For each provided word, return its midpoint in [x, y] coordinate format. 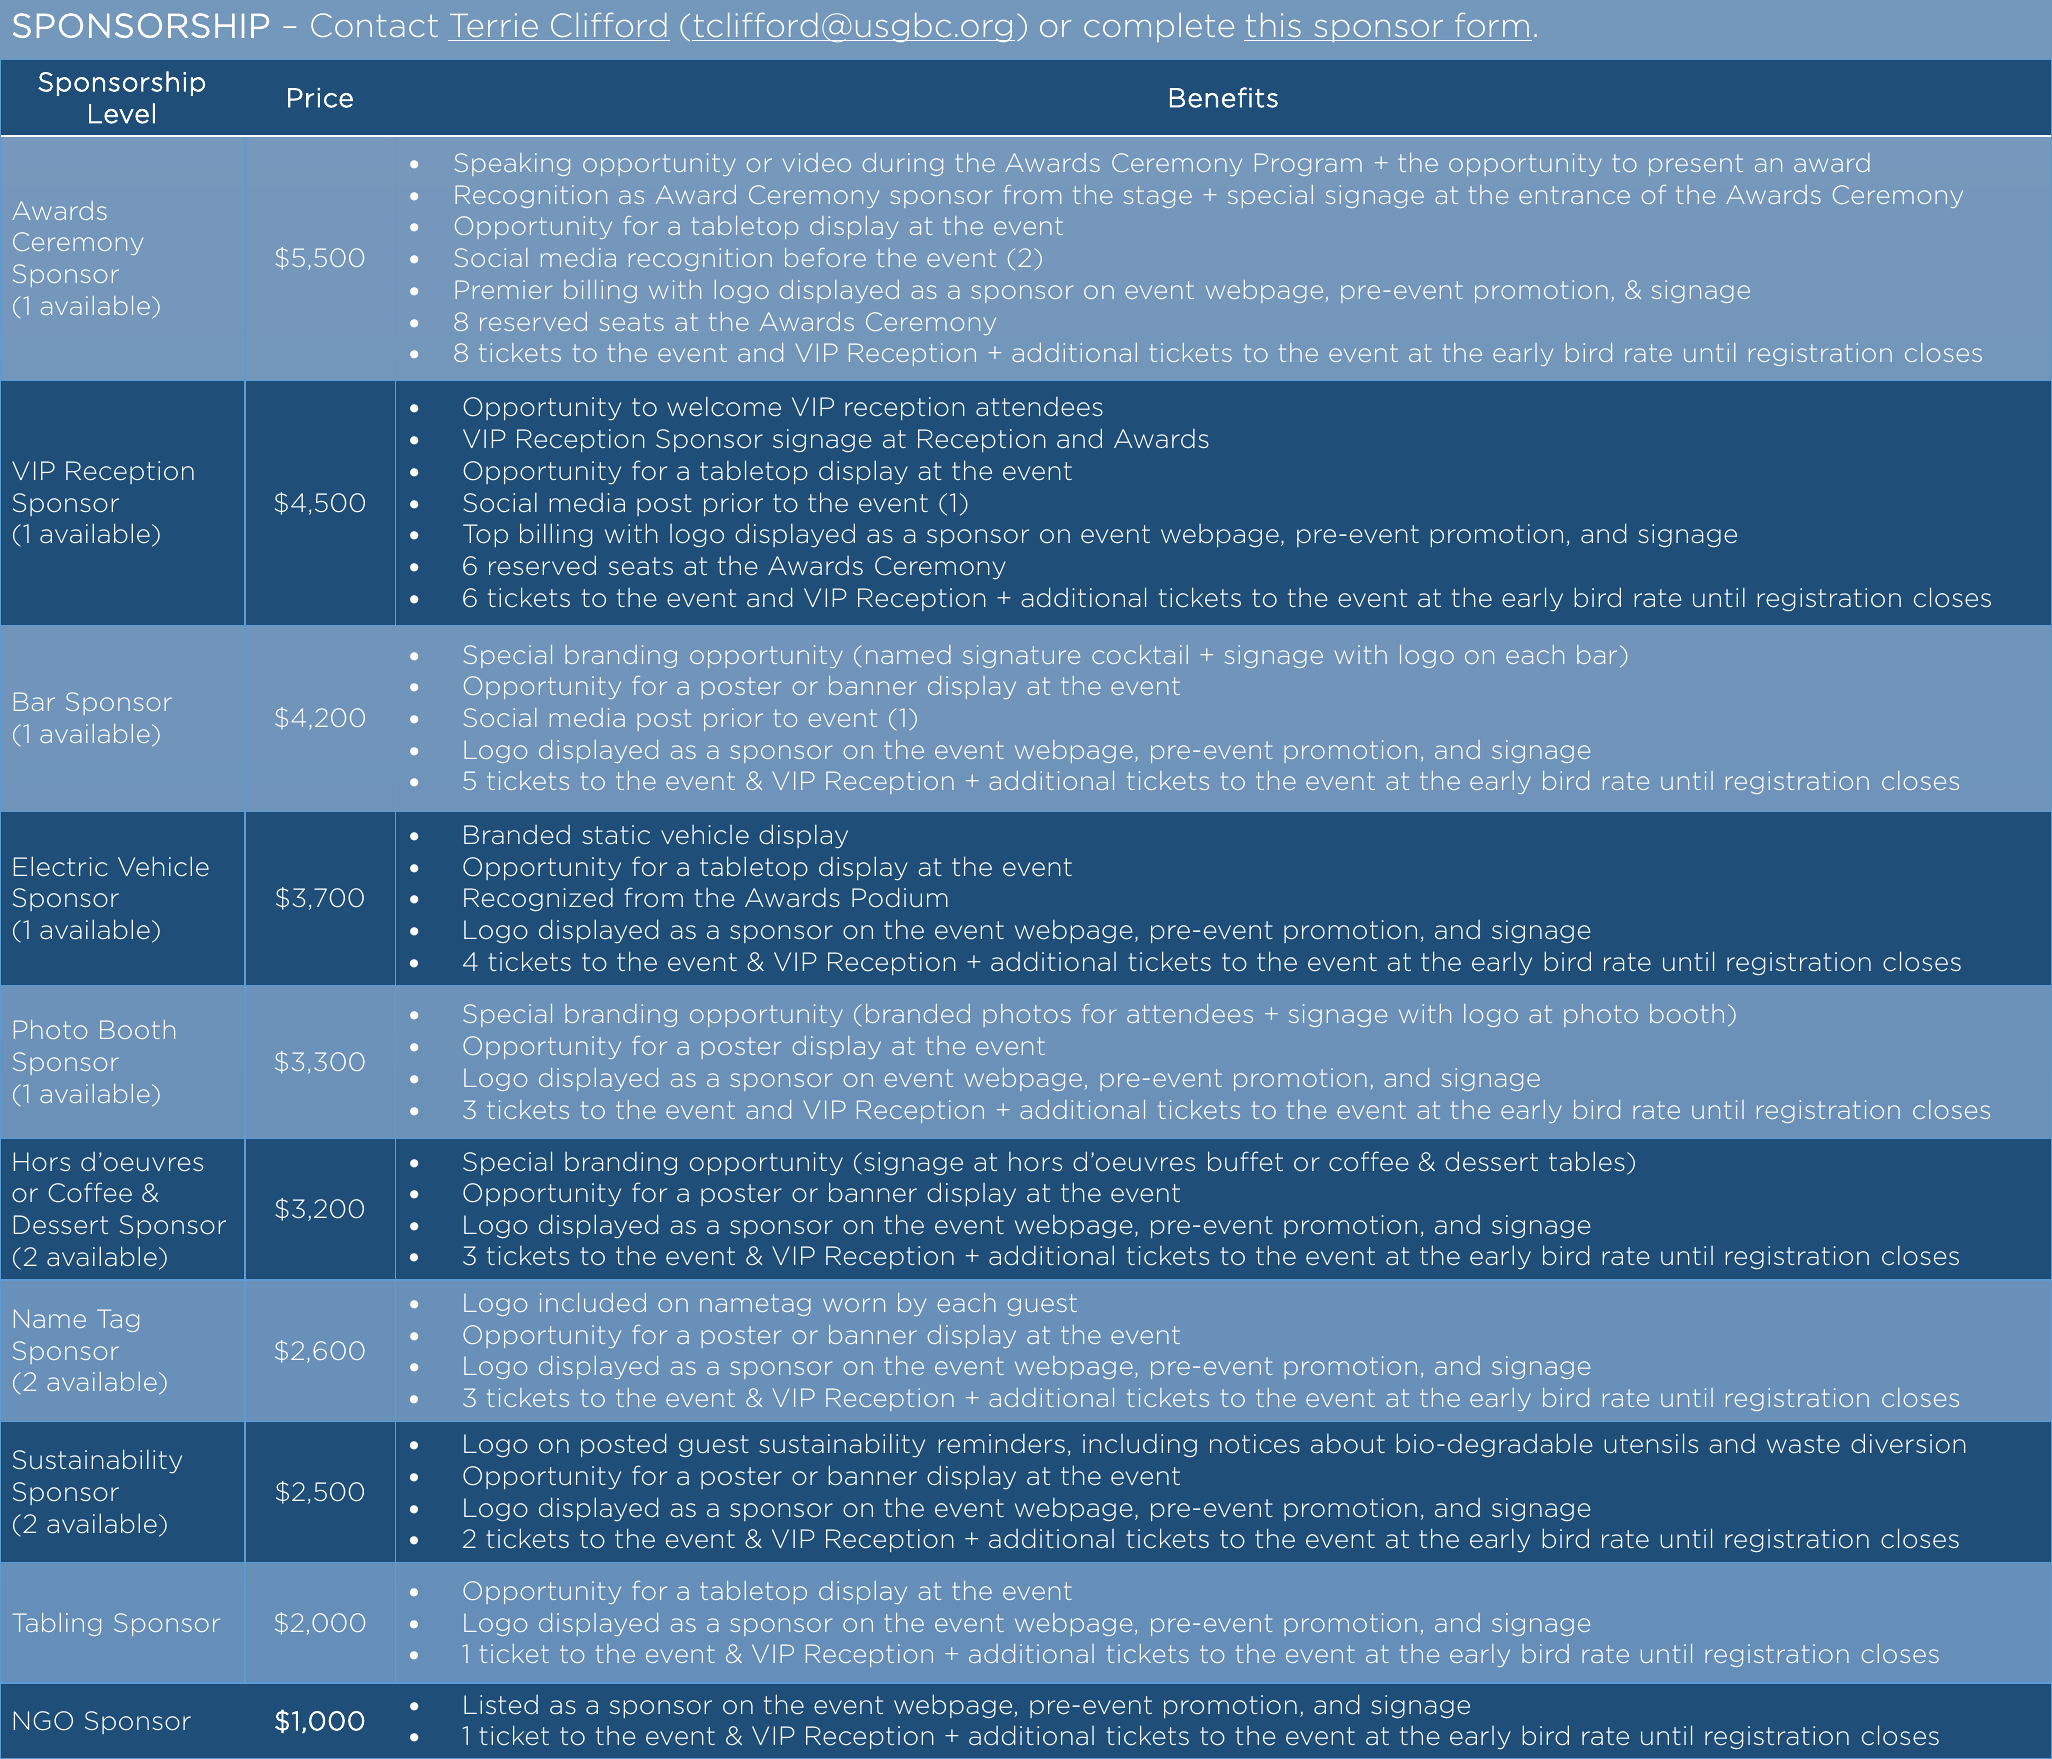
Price [320, 98]
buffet [1245, 1161]
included [593, 1302]
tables [1587, 1161]
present [1696, 165]
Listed [501, 1705]
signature [1021, 656]
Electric [61, 866]
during [903, 164]
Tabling [57, 1624]
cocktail [1140, 654]
